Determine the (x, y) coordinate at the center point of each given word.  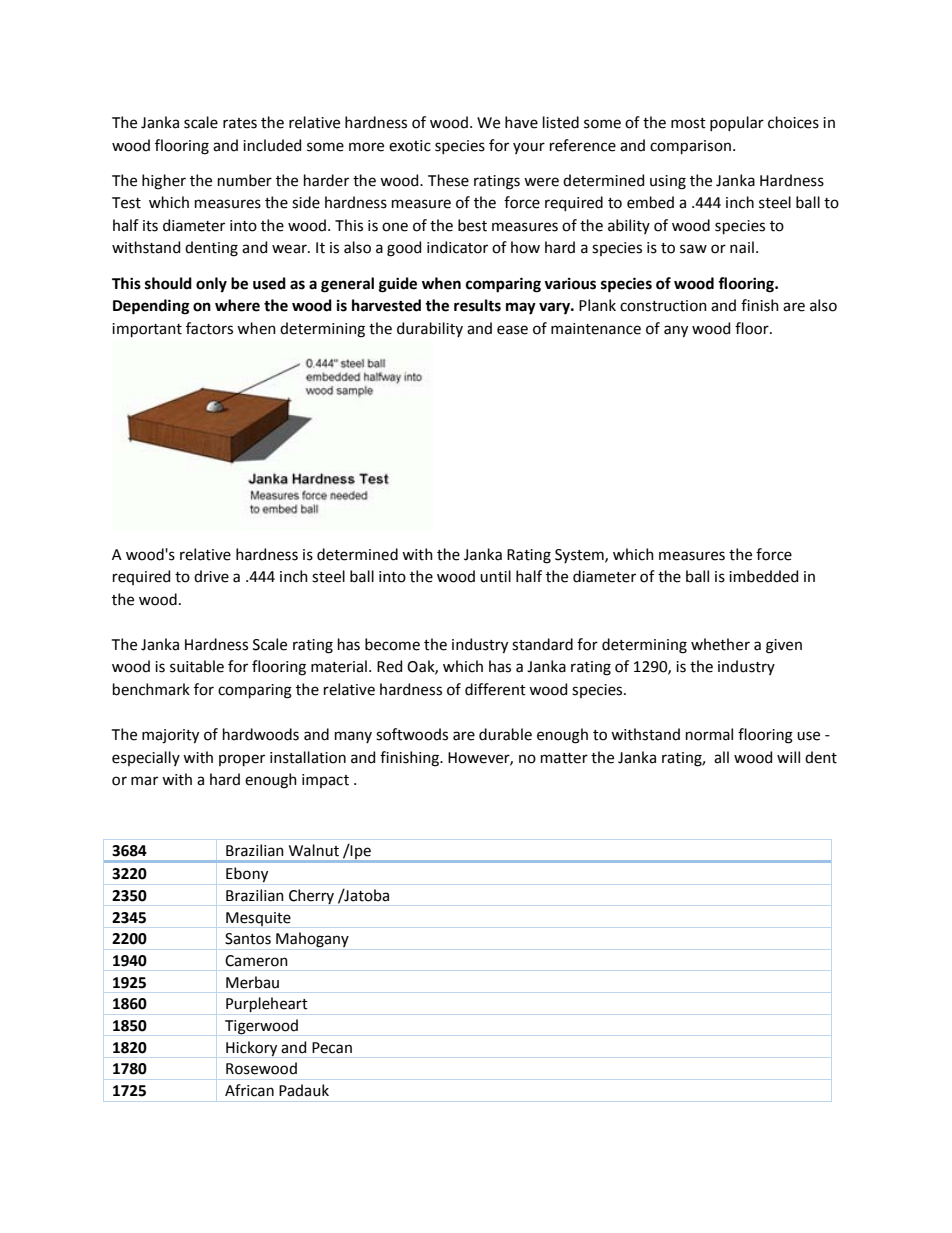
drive (211, 576)
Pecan (332, 1048)
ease (512, 330)
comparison (690, 147)
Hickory (251, 1049)
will (788, 757)
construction (663, 306)
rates (240, 123)
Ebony (247, 875)
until (495, 576)
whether (720, 644)
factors (209, 328)
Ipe (360, 851)
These (448, 180)
